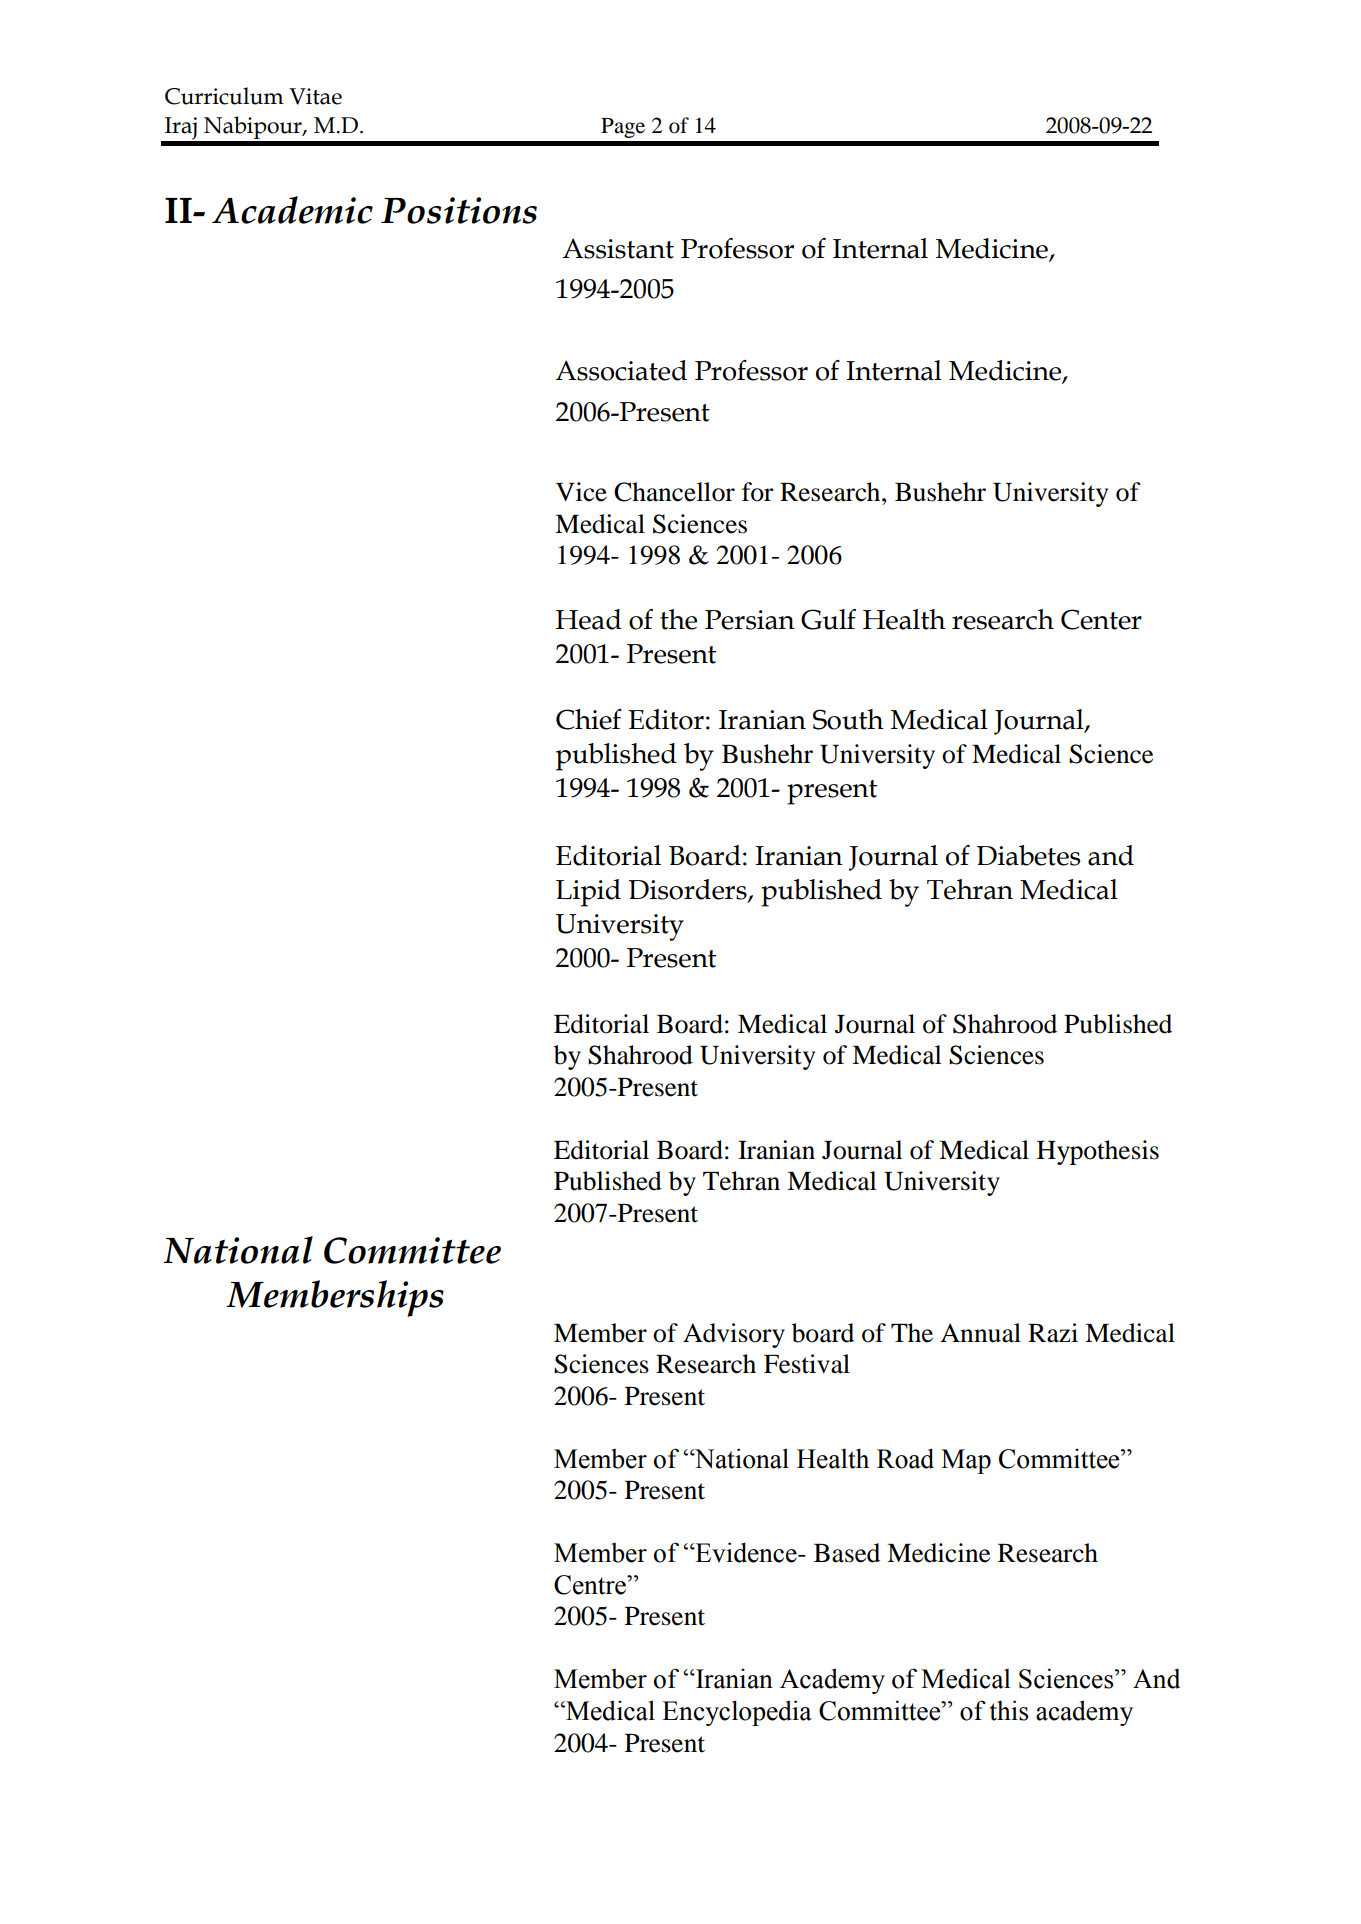 The height and width of the screenshot is (1924, 1361). What do you see at coordinates (1101, 619) in the screenshot?
I see `Center` at bounding box center [1101, 619].
